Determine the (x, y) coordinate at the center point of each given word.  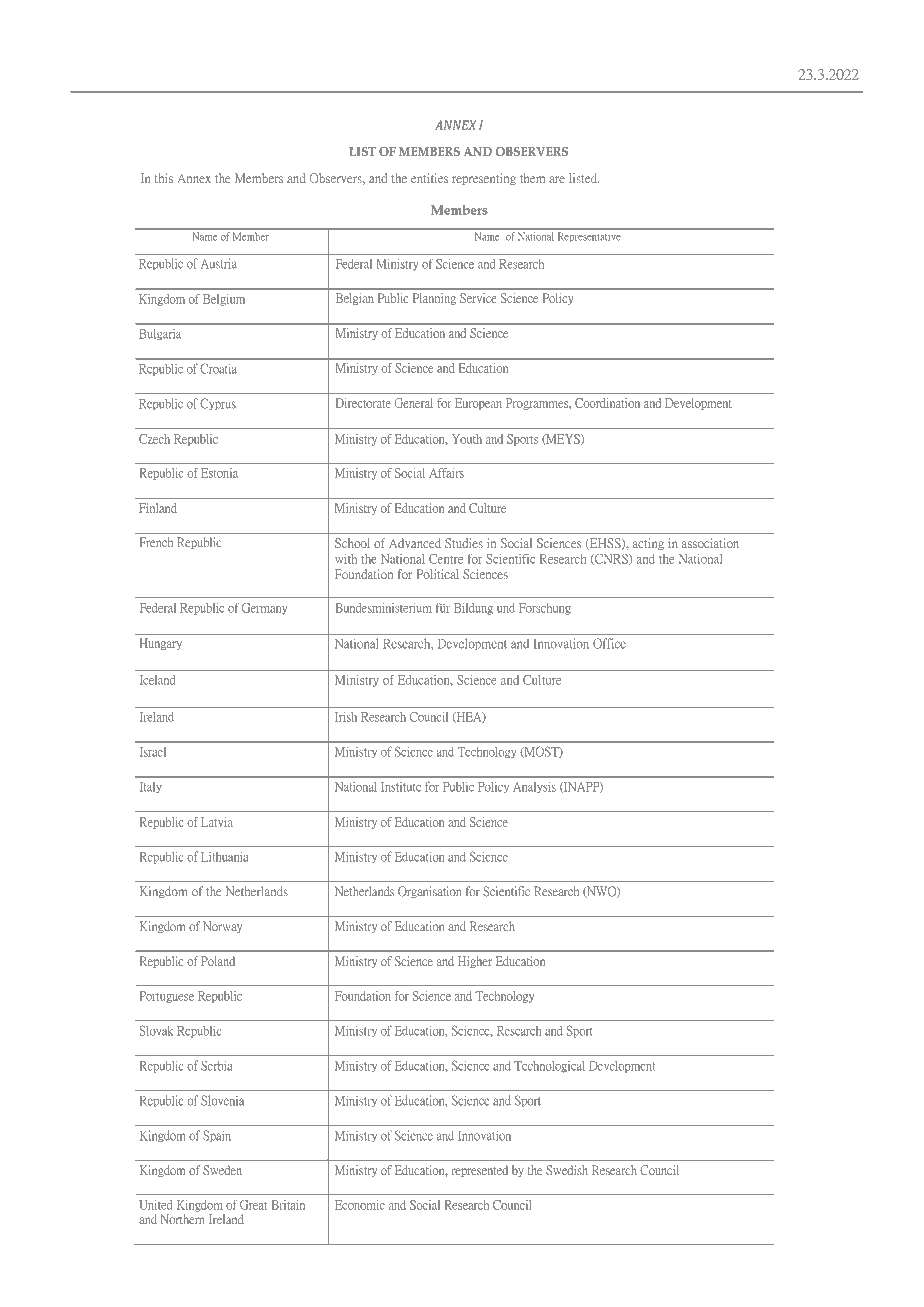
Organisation (429, 892)
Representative (589, 237)
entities (429, 178)
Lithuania (224, 857)
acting (648, 544)
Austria (219, 263)
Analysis (534, 787)
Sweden (222, 1170)
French (156, 542)
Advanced (415, 543)
